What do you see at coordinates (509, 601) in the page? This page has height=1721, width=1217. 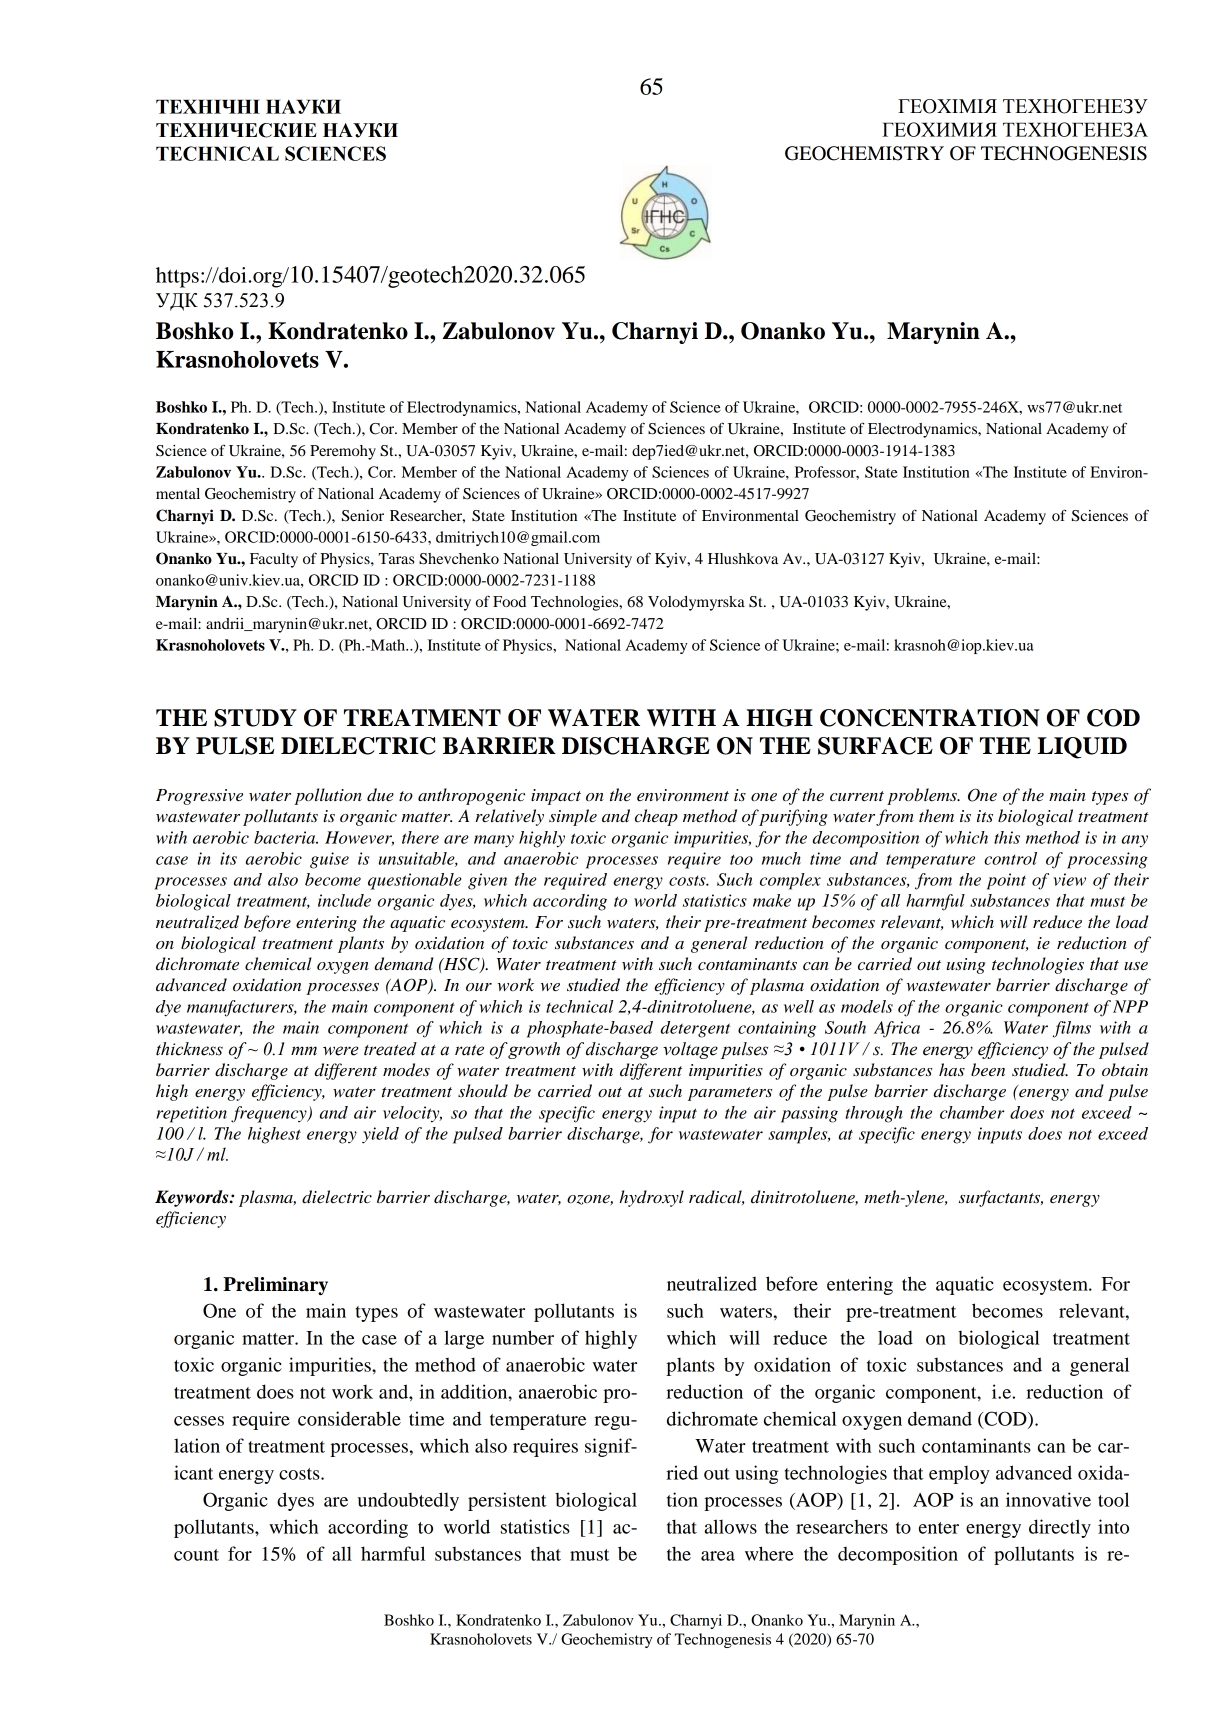 I see `Food` at bounding box center [509, 601].
